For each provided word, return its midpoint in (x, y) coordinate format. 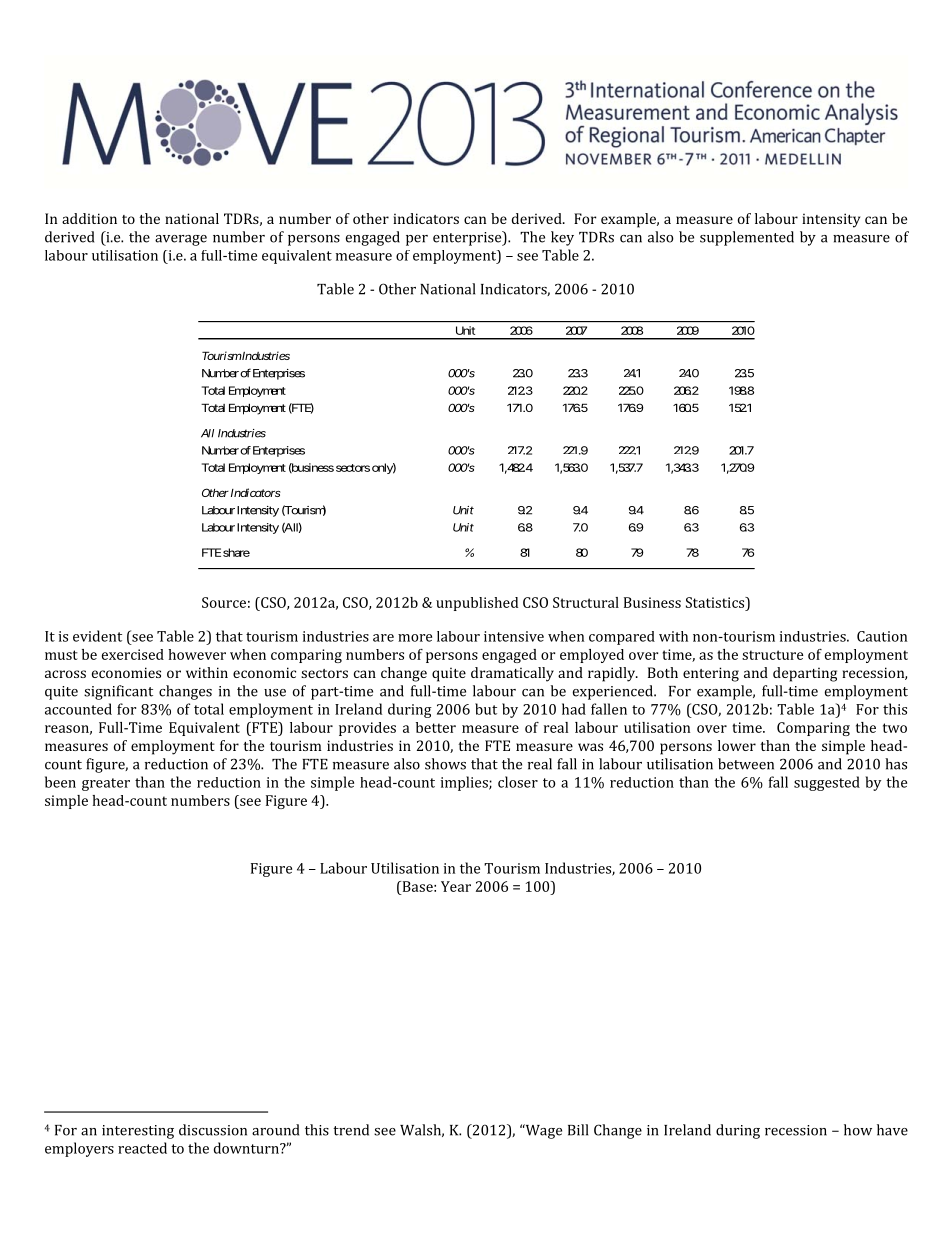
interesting (138, 1132)
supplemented (747, 238)
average (181, 240)
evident (97, 636)
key (562, 238)
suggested (827, 783)
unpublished (477, 604)
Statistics (716, 602)
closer (518, 782)
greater (106, 784)
